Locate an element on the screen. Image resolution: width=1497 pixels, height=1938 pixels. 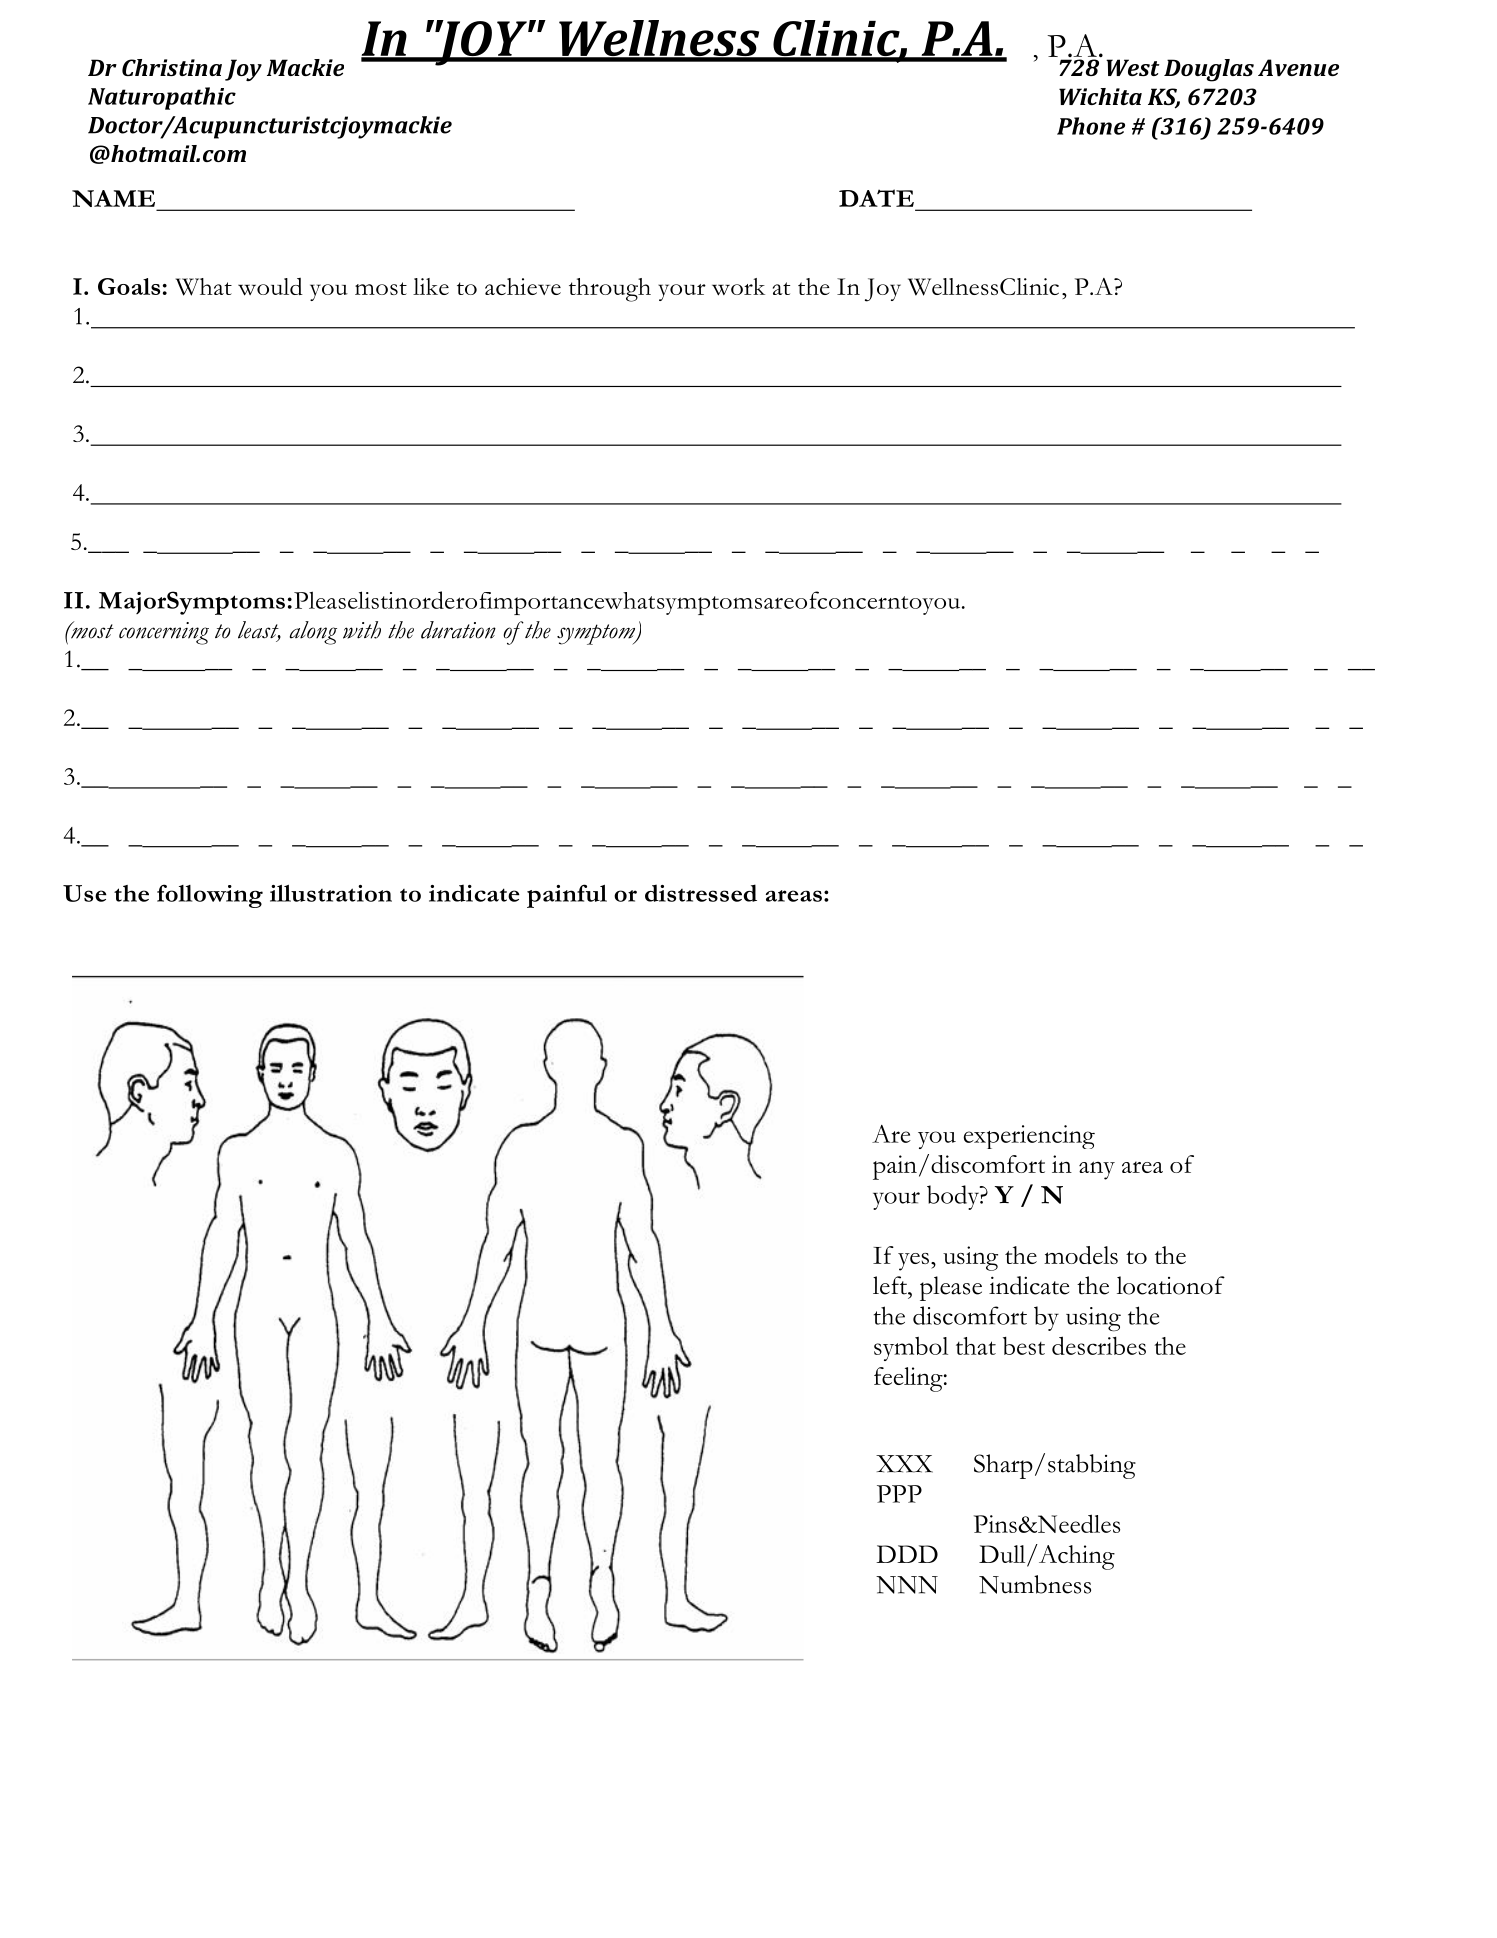
PPP is located at coordinates (899, 1494).
